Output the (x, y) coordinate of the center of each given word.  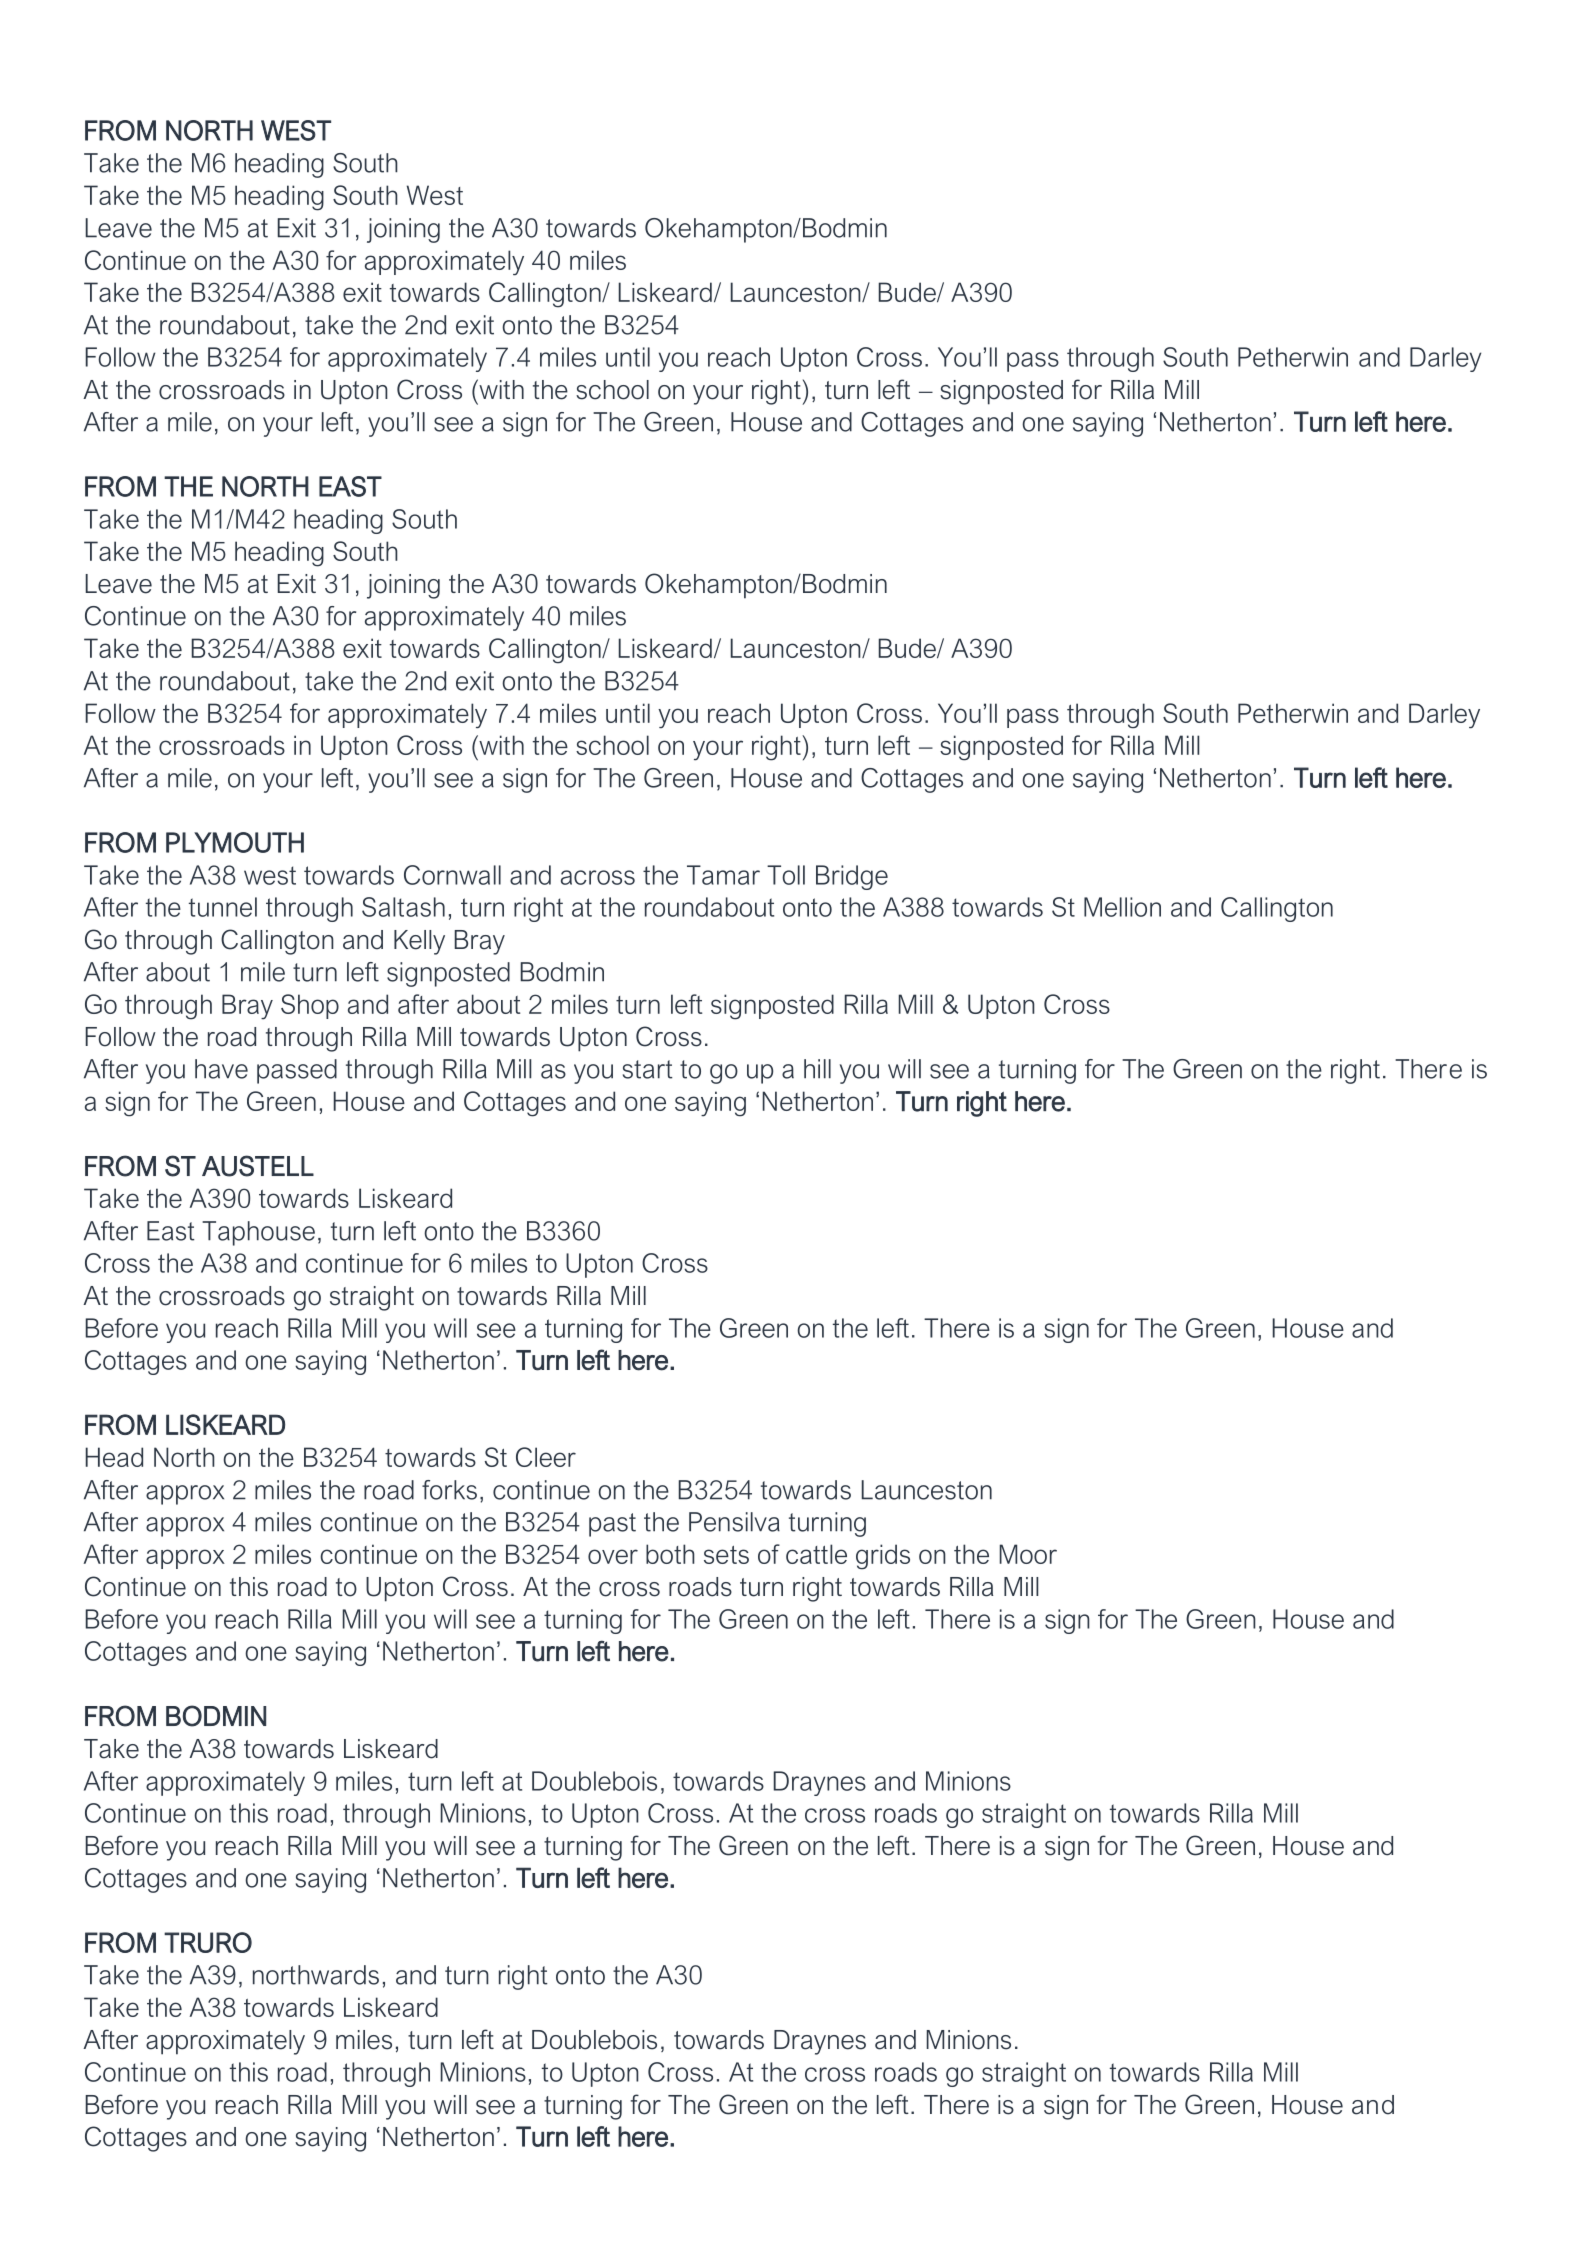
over (613, 1556)
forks (449, 1490)
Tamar (723, 875)
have (221, 1069)
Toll (786, 875)
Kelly (419, 942)
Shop (310, 1006)
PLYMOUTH (235, 842)
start (648, 1069)
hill (817, 1069)
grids (883, 1556)
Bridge (852, 877)
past (612, 1525)
